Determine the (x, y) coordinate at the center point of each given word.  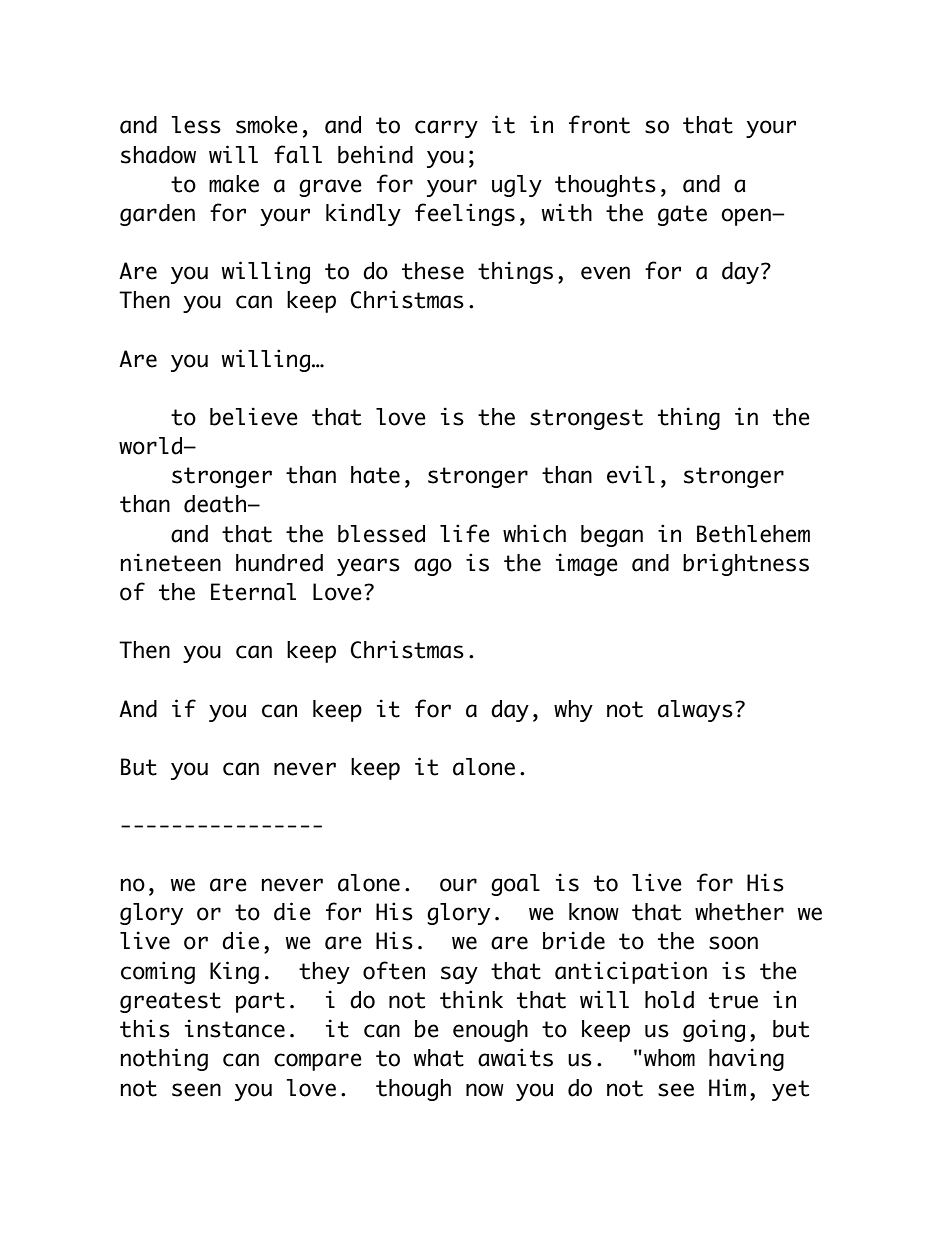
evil (631, 474)
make (234, 184)
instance (235, 1028)
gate (682, 215)
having (746, 1059)
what (439, 1058)
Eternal (253, 592)
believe (254, 416)
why (573, 711)
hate (375, 475)
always (695, 711)
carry (446, 129)
